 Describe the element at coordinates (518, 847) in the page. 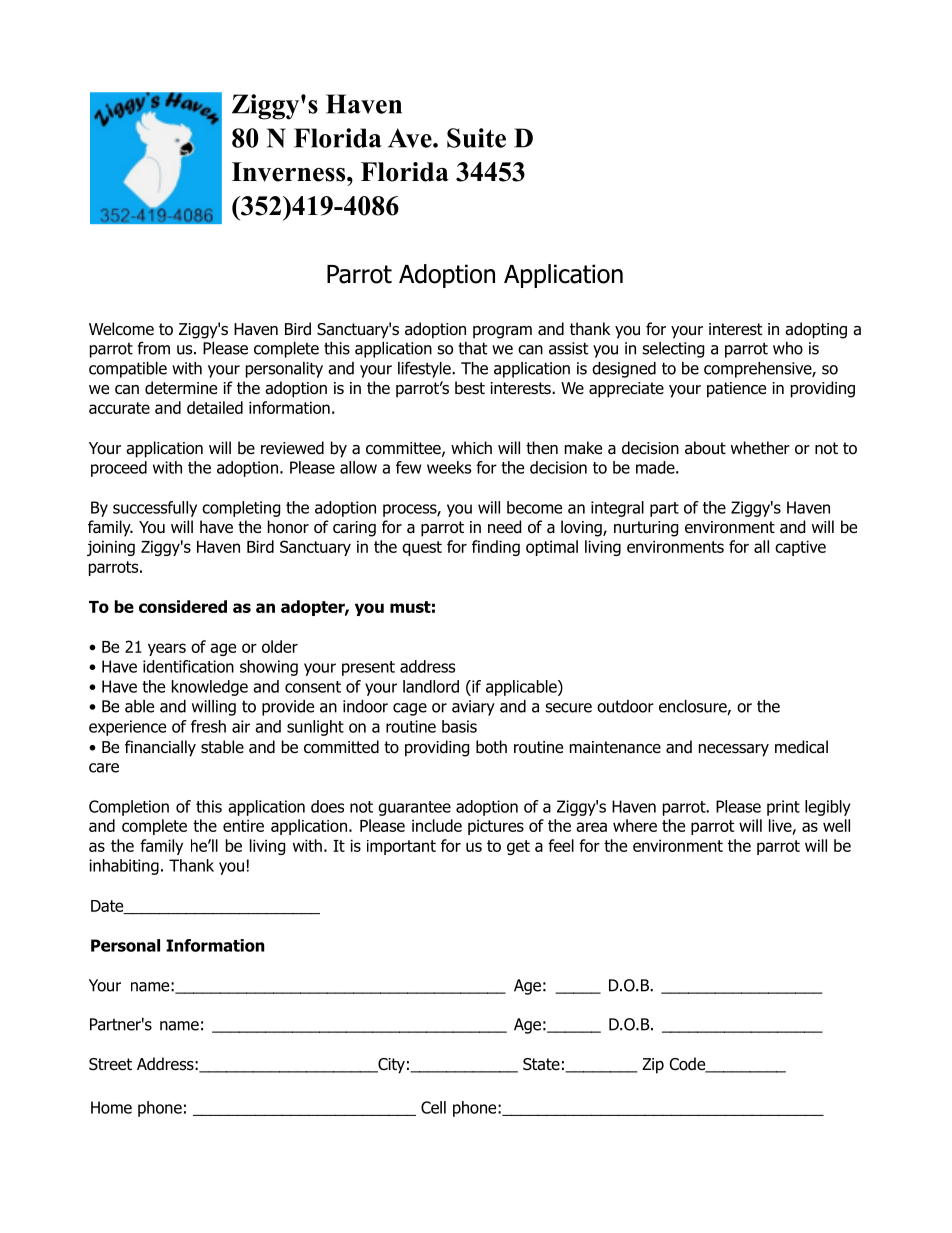

I see `get` at that location.
